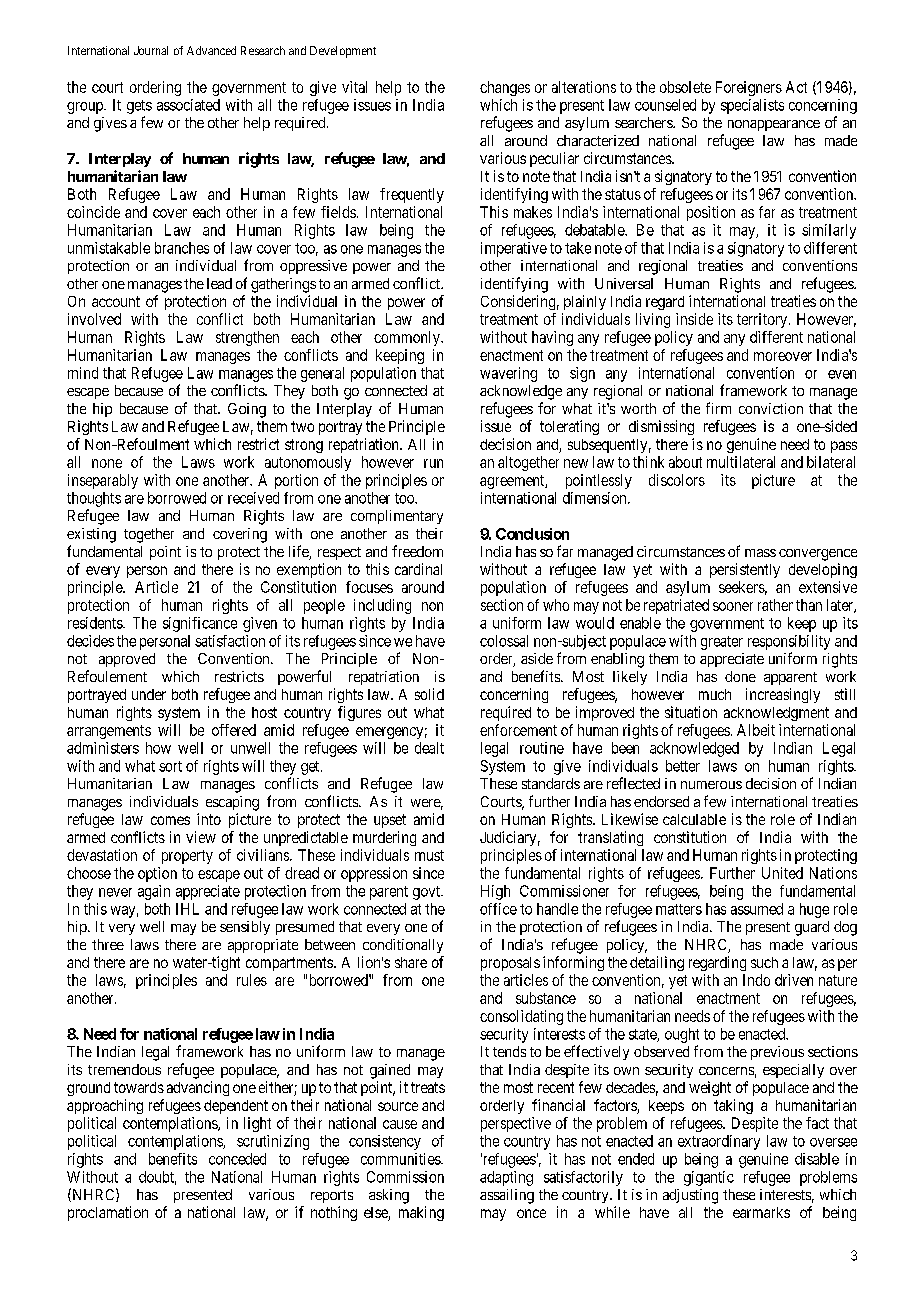 This image has width=924, height=1308. What do you see at coordinates (188, 105) in the image?
I see `associated` at bounding box center [188, 105].
